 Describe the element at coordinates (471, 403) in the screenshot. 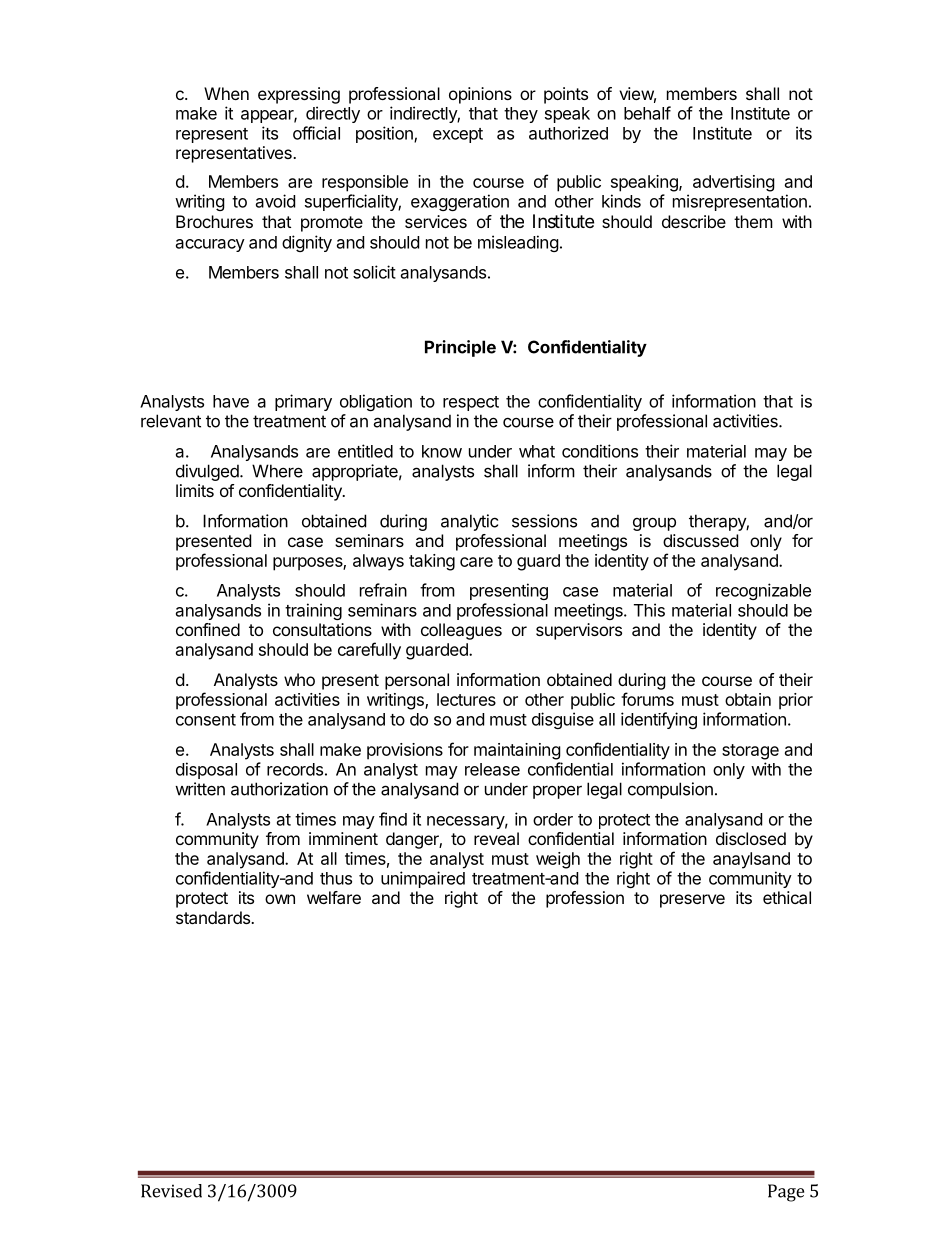

I see `respect` at that location.
